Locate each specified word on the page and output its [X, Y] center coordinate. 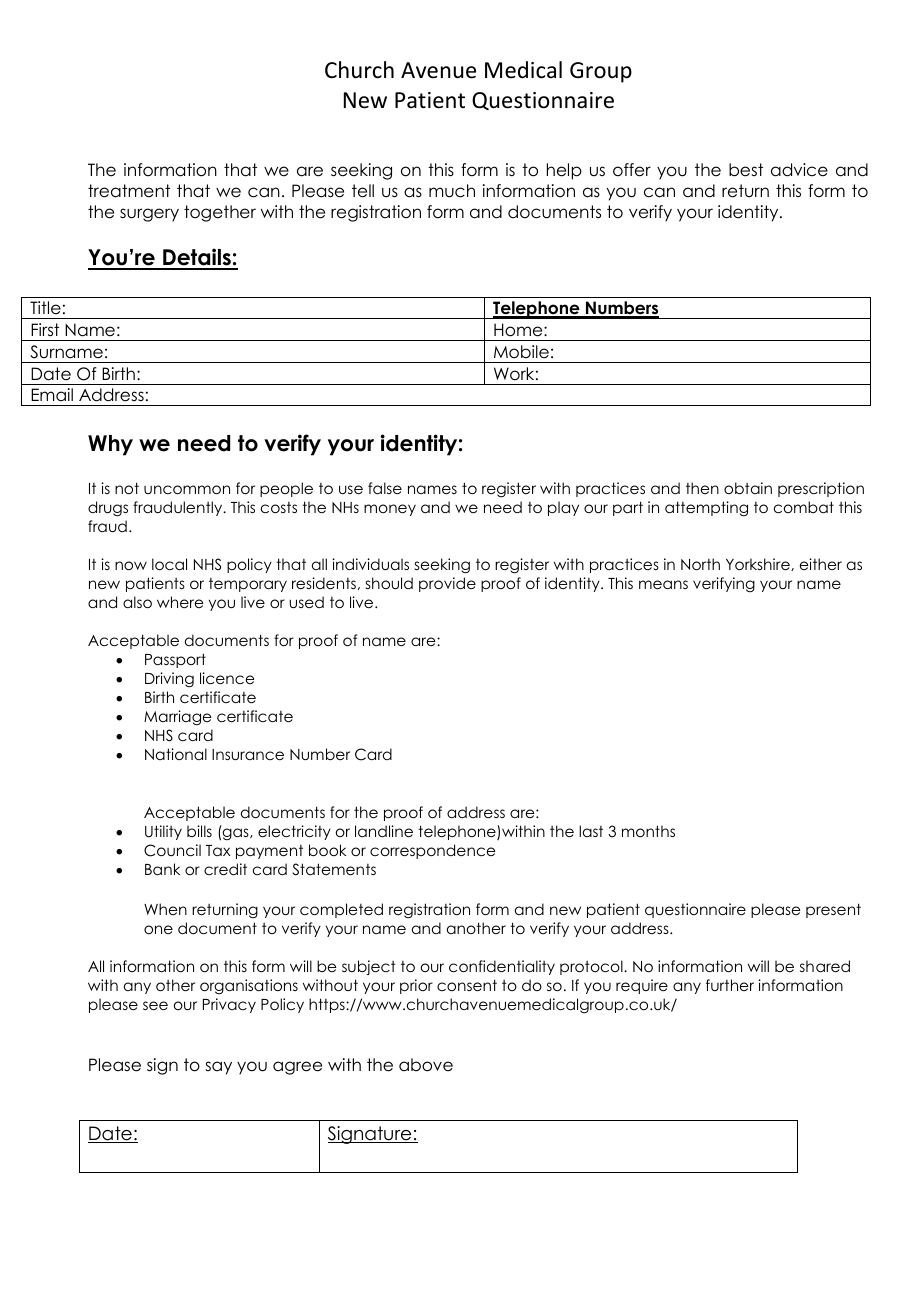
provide [447, 584]
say [218, 1068]
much [452, 191]
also [137, 602]
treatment [129, 191]
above [426, 1065]
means [663, 584]
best [746, 170]
